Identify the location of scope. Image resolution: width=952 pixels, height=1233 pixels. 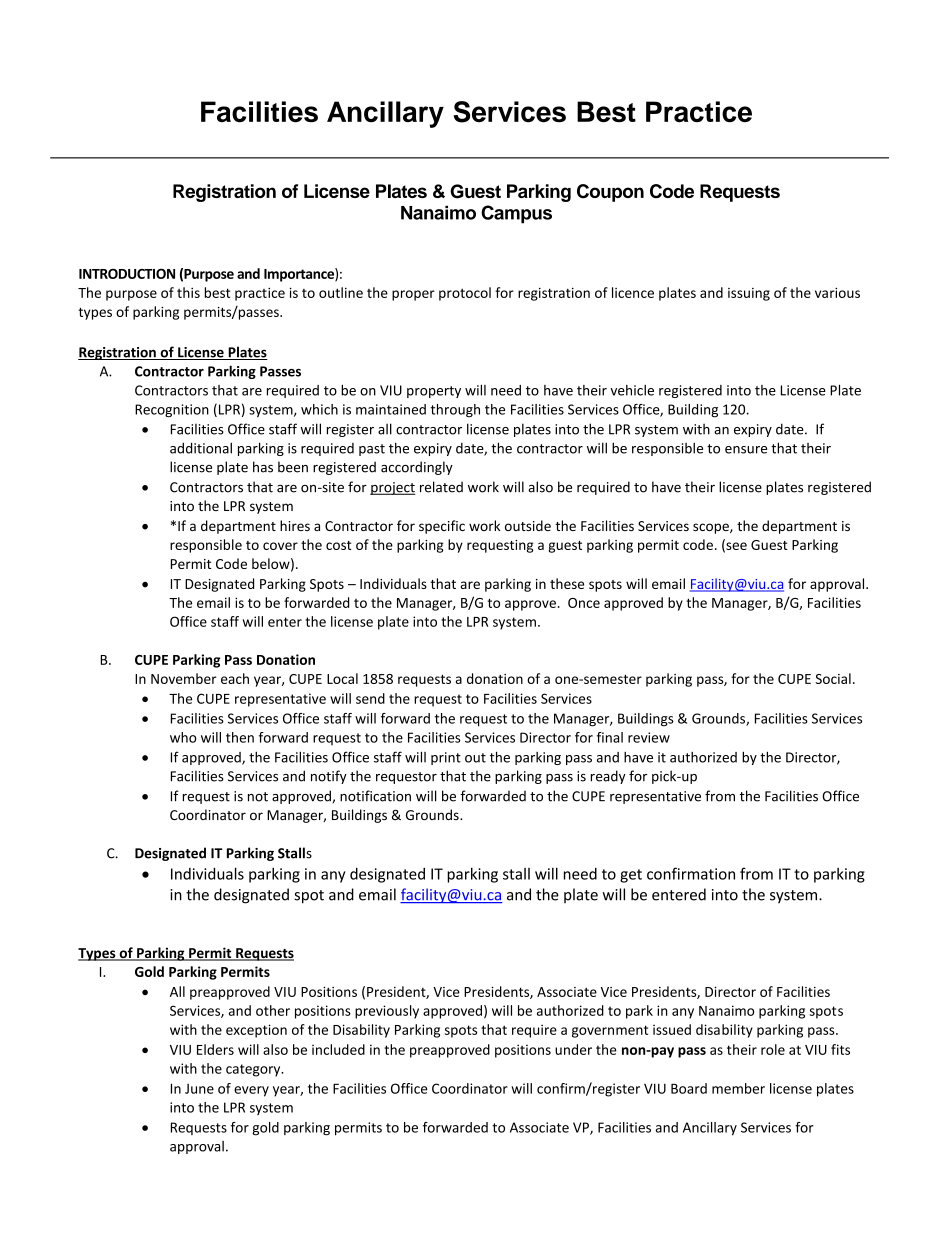
(712, 528).
